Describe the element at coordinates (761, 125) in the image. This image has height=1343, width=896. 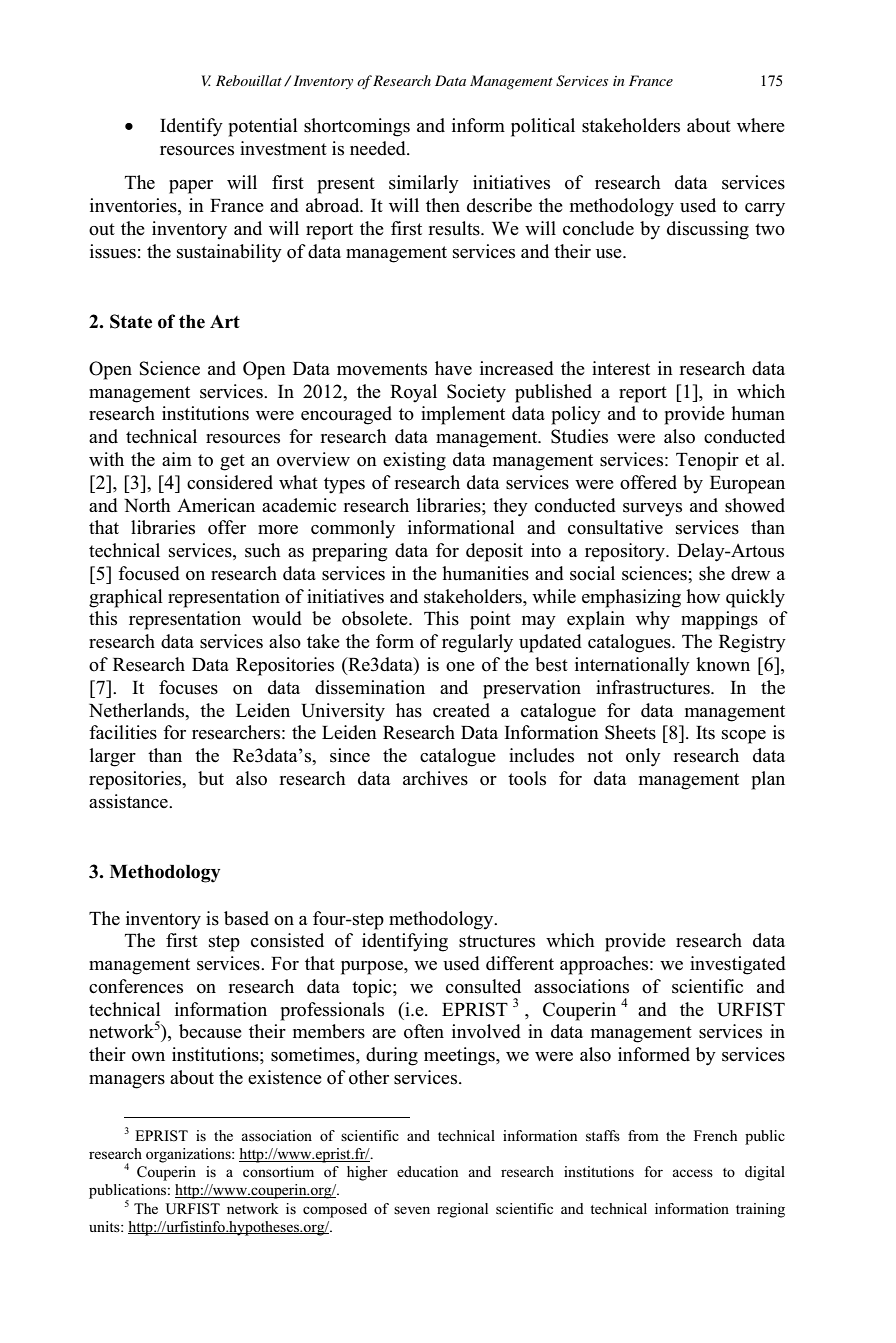
I see `where` at that location.
